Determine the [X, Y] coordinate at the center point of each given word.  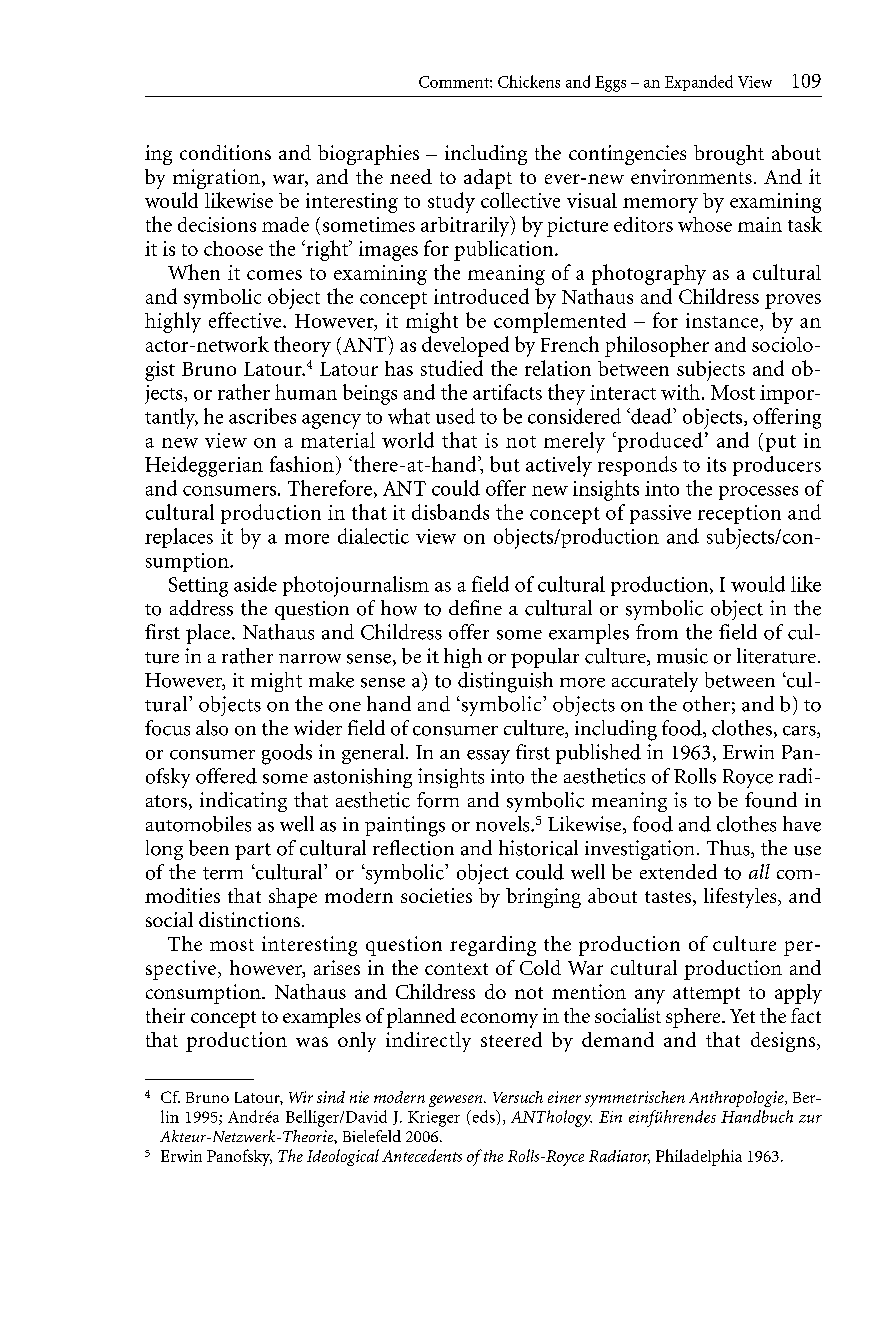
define [475, 607]
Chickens [529, 81]
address [201, 608]
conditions [225, 152]
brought [729, 155]
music [682, 656]
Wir [301, 1097]
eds [483, 1116]
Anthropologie [737, 1099]
